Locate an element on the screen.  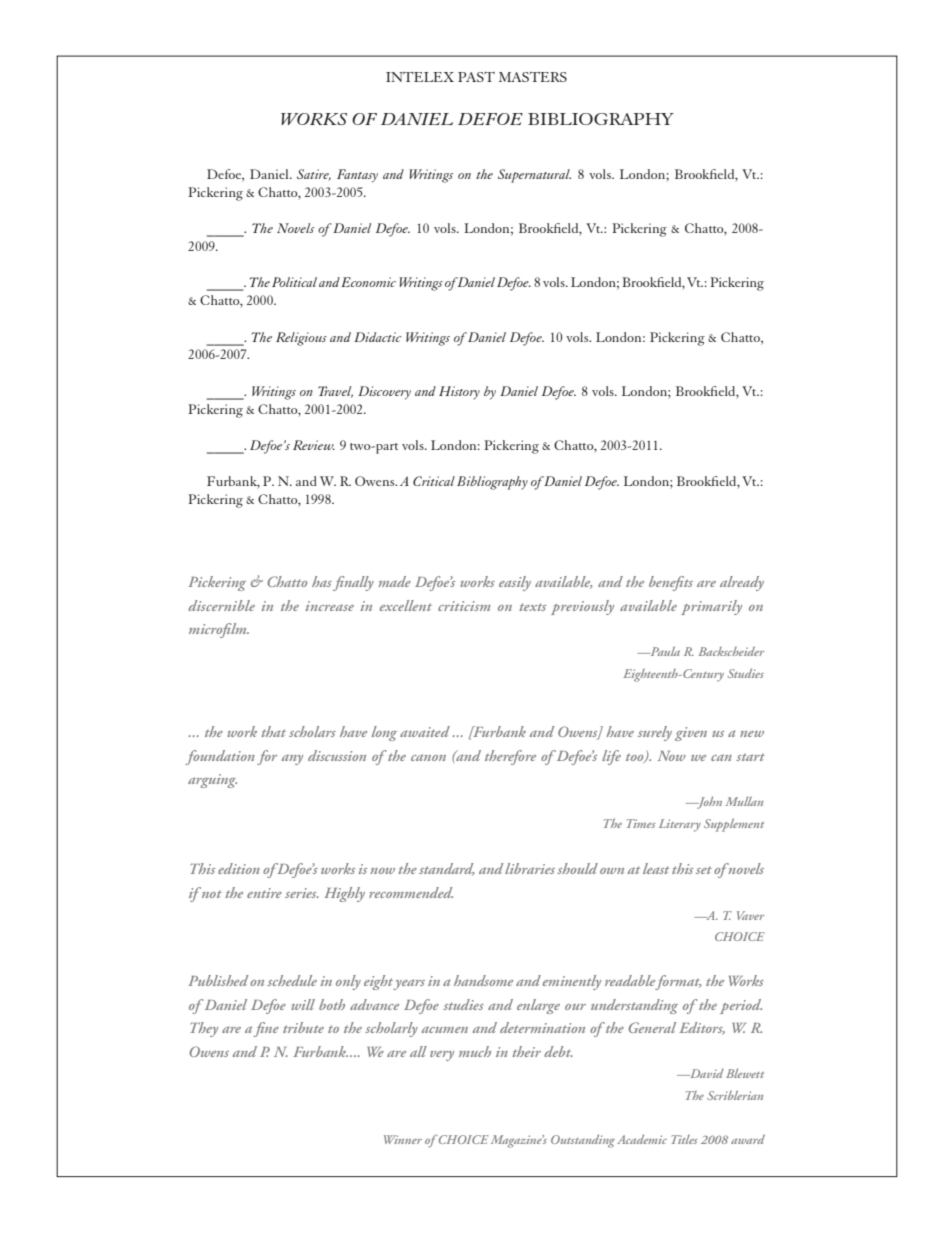
edition is located at coordinates (239, 868).
